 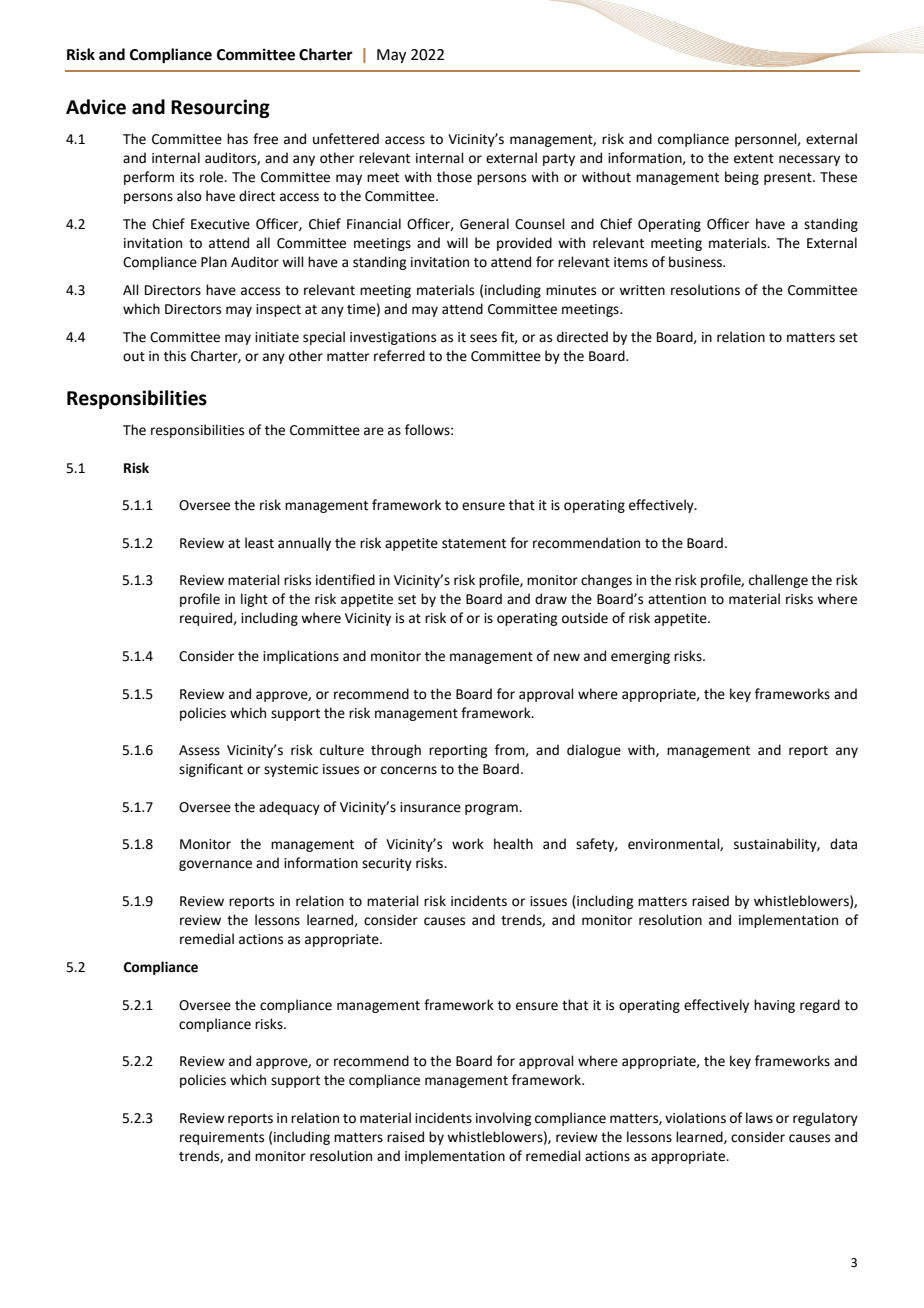 I want to click on through, so click(x=396, y=751).
